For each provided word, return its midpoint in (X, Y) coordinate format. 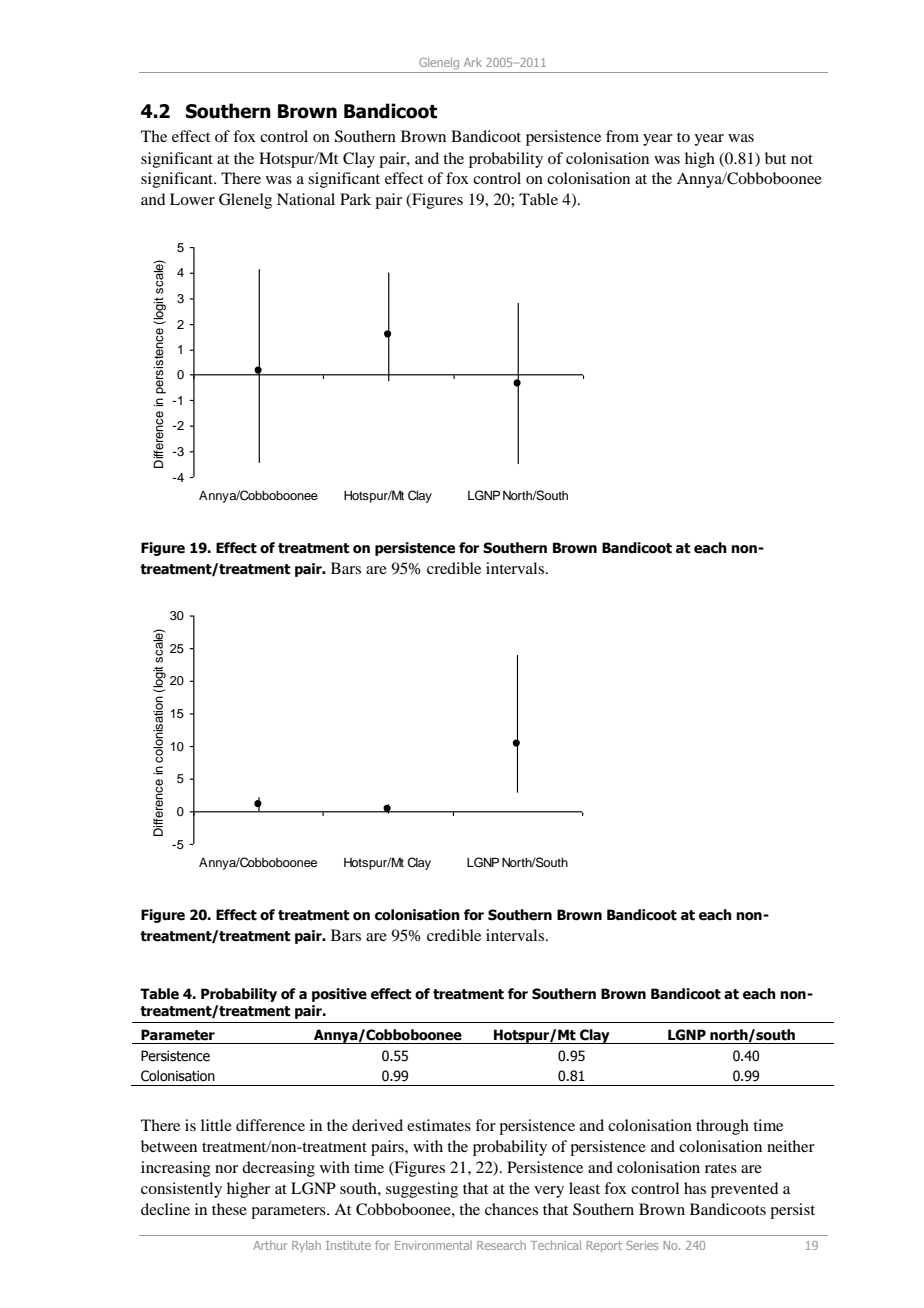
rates (721, 1168)
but (775, 158)
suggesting (422, 1190)
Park (355, 199)
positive (339, 995)
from (622, 136)
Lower (192, 199)
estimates (439, 1125)
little (216, 1125)
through (722, 1127)
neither (791, 1146)
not (802, 159)
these (229, 1209)
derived (377, 1125)
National (306, 199)
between (169, 1146)
